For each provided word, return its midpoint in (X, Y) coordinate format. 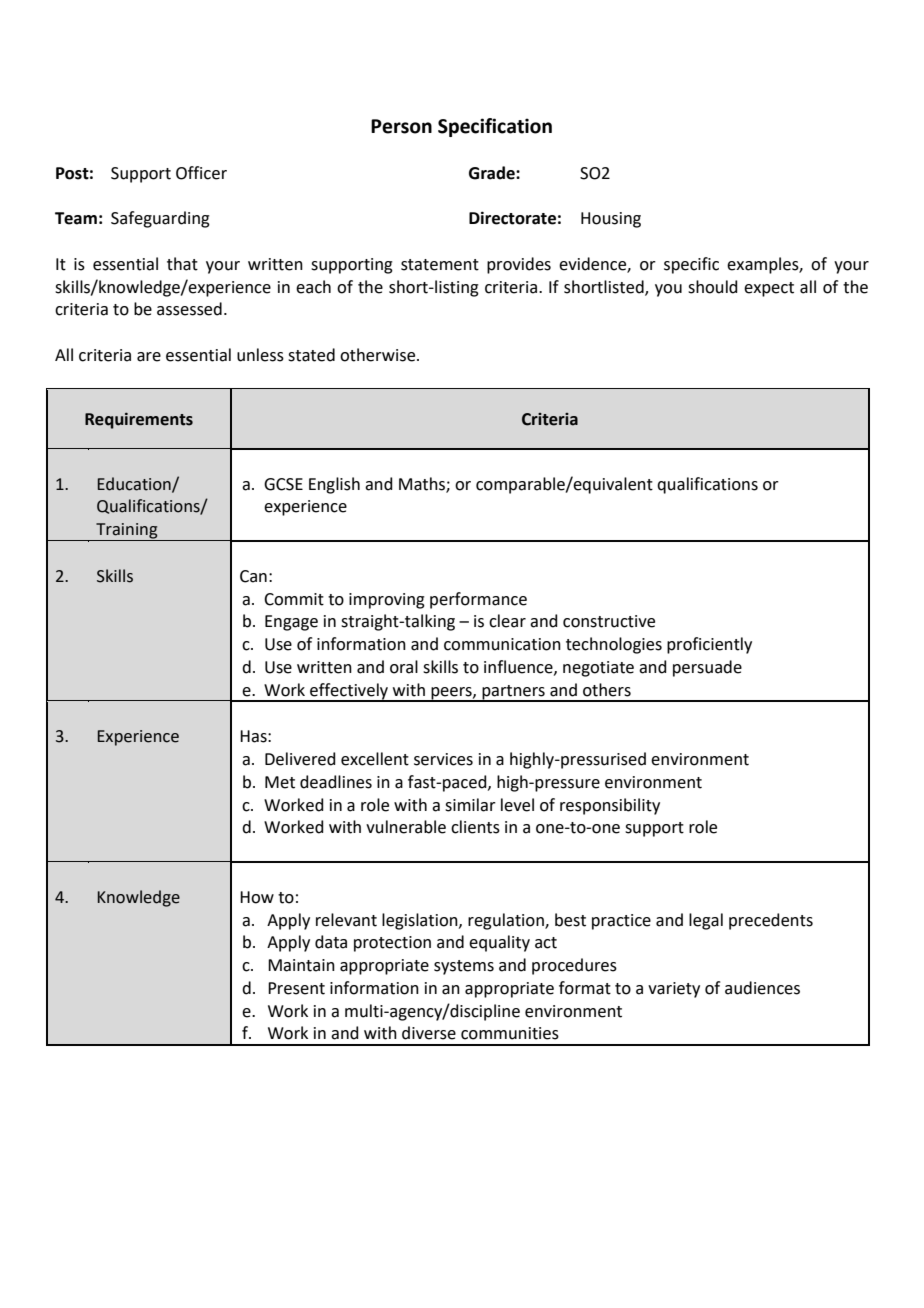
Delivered (300, 759)
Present (296, 988)
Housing (611, 220)
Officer (201, 173)
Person (401, 126)
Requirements (139, 421)
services (443, 759)
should (713, 287)
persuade (707, 668)
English (334, 485)
